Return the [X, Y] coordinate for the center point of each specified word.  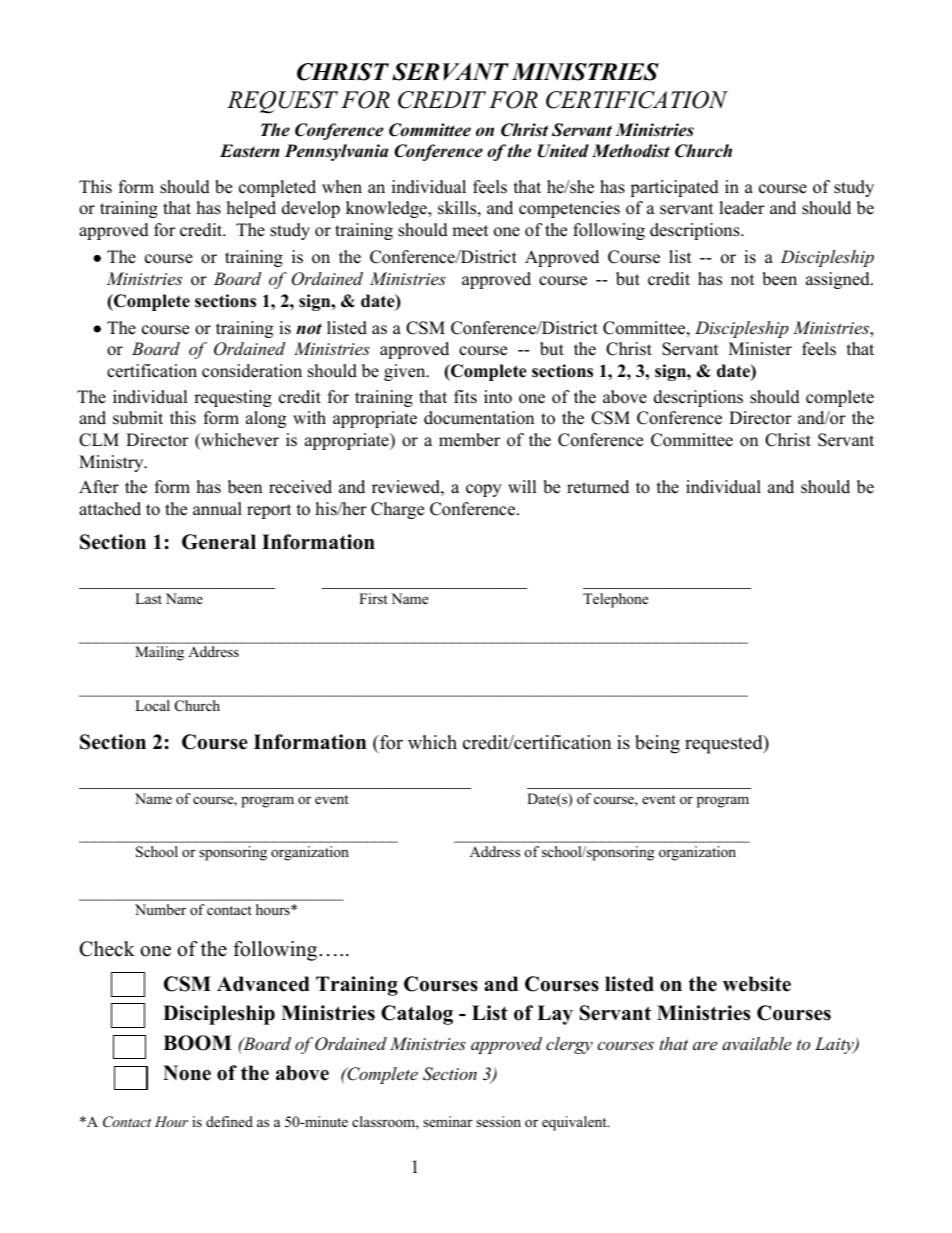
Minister [760, 349]
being [657, 744]
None [187, 1073]
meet [470, 231]
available [756, 1043]
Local [152, 705]
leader [742, 208]
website [757, 984]
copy [483, 490]
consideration [252, 371]
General [219, 542]
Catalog [417, 1015]
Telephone [615, 600]
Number [160, 909]
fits [465, 397]
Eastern [249, 151]
